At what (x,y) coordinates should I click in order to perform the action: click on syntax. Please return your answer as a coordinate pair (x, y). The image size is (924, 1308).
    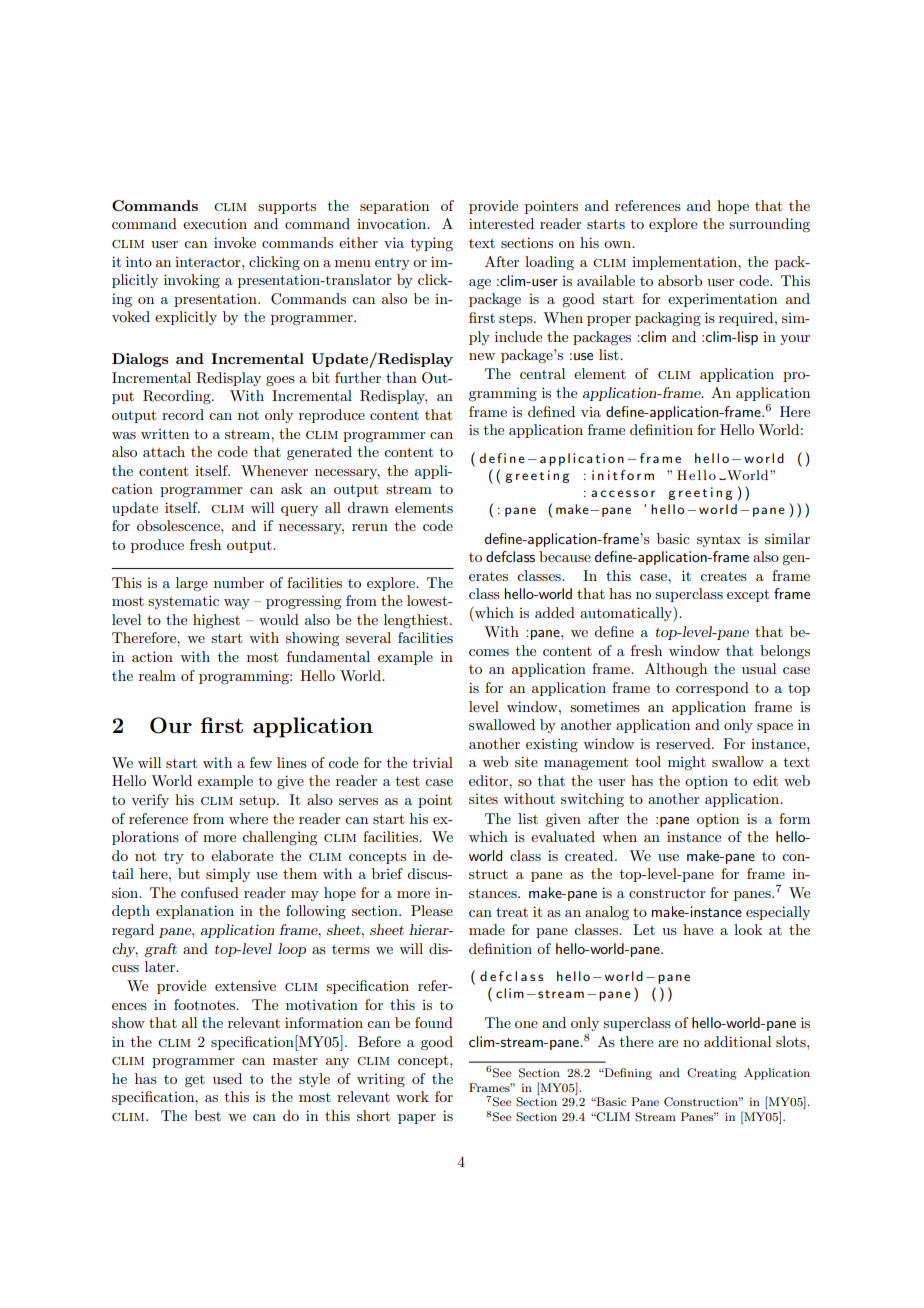
    Looking at the image, I should click on (719, 540).
